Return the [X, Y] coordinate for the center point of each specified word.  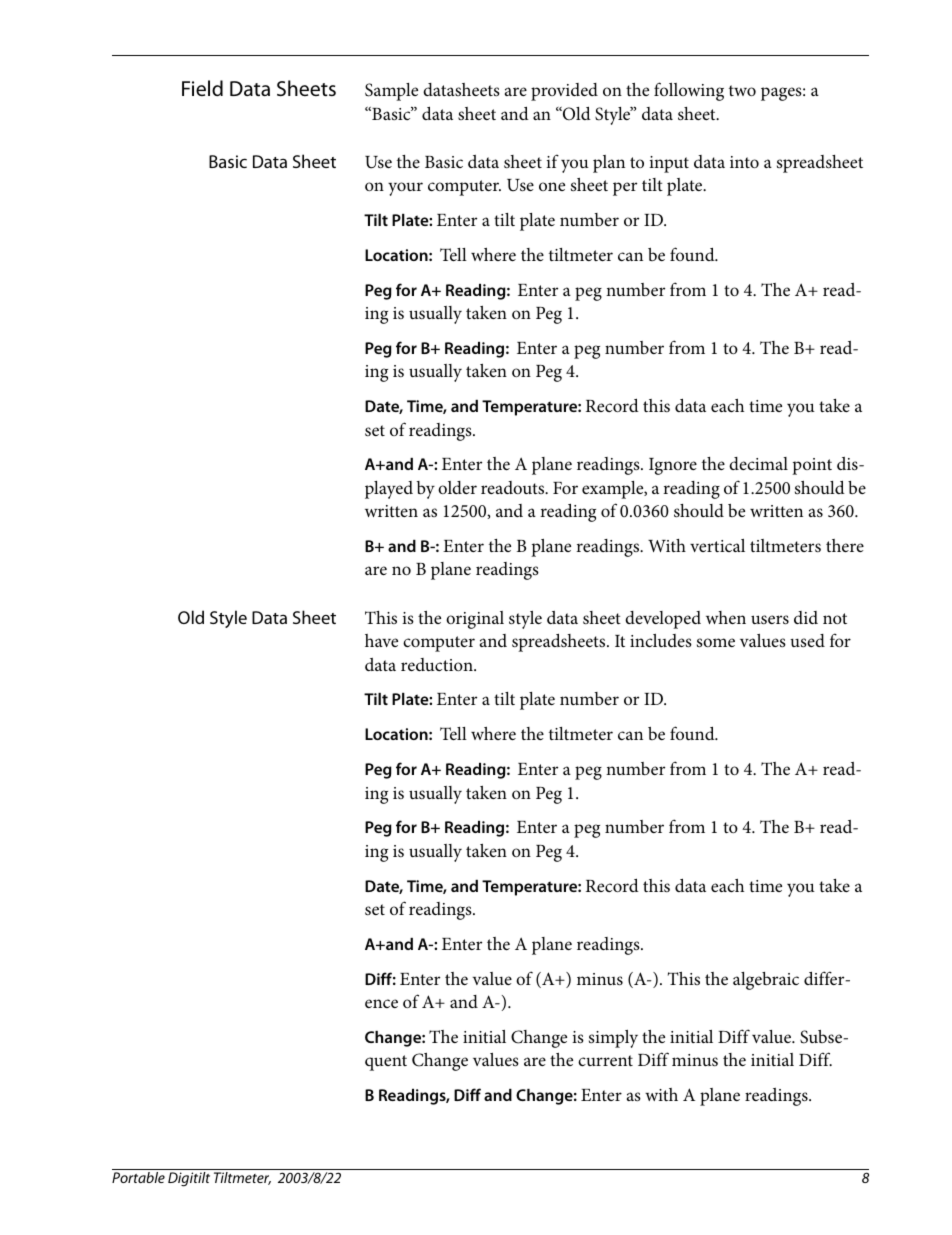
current [605, 1060]
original [475, 620]
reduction [438, 664]
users [770, 620]
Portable [138, 1177]
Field [202, 88]
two [742, 90]
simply [613, 1039]
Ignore [673, 466]
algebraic [766, 981]
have [381, 640]
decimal [758, 463]
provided [564, 92]
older [457, 487]
